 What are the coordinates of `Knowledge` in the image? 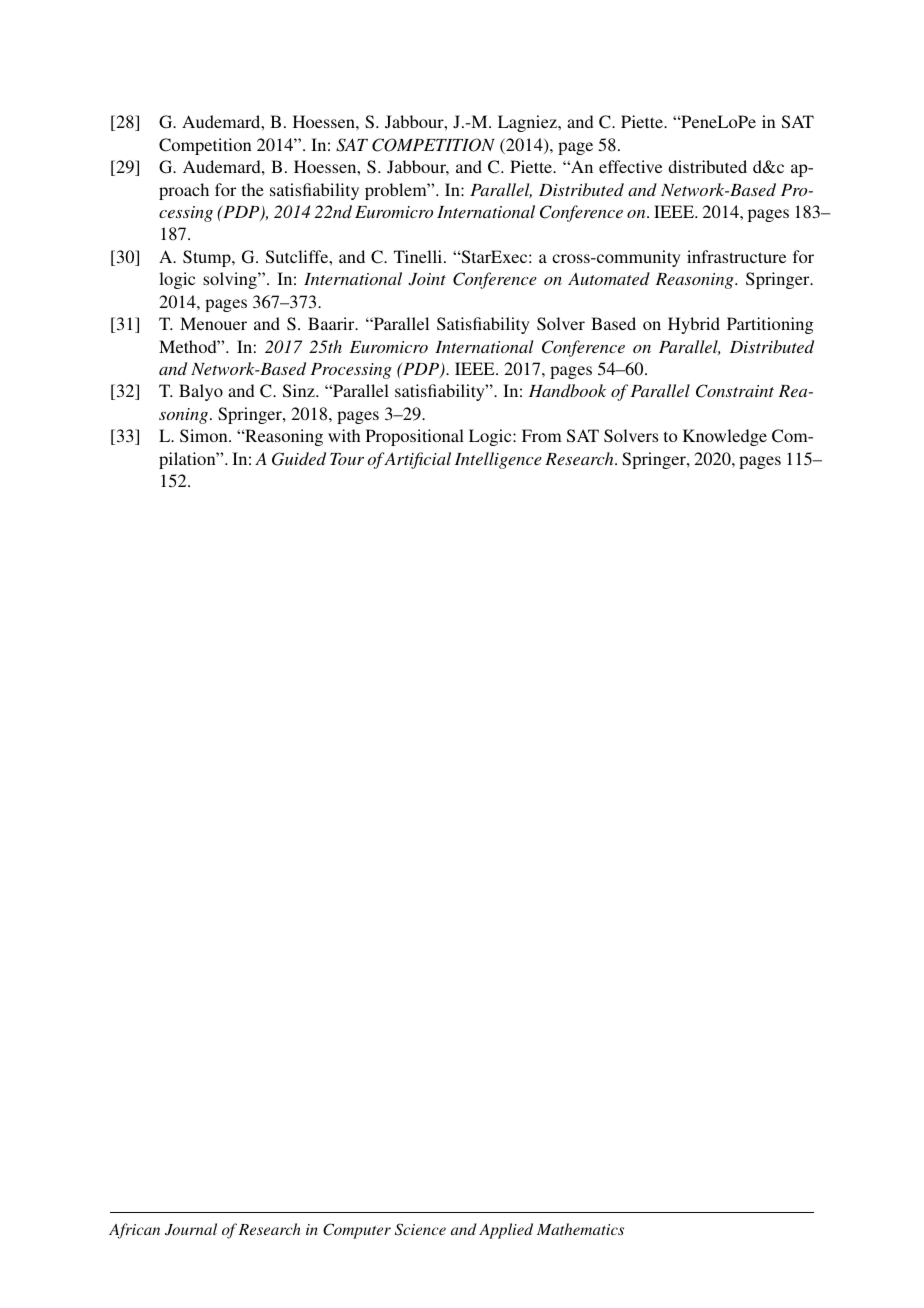 It's located at (725, 437).
